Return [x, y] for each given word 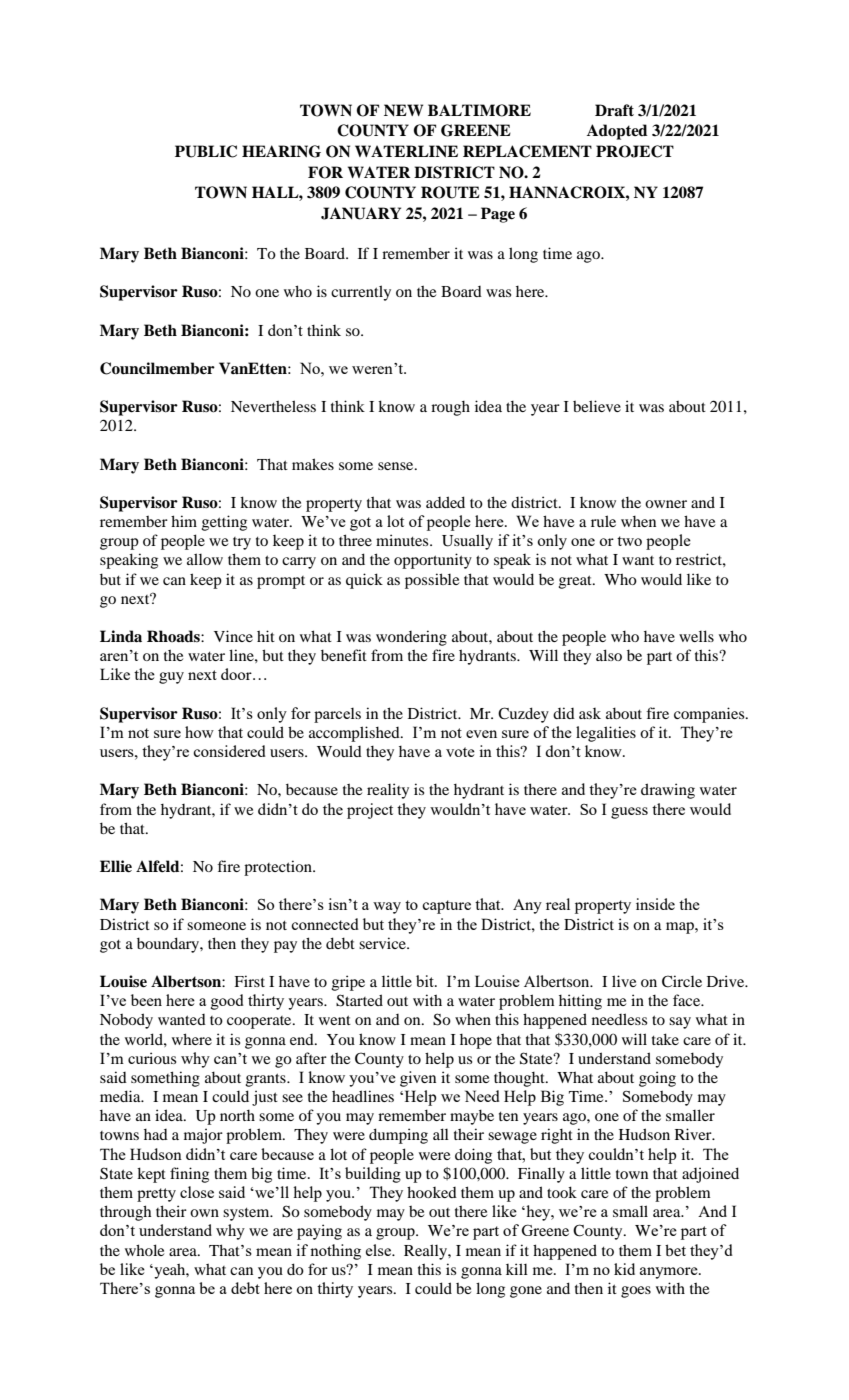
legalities [606, 734]
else [379, 1250]
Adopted [617, 132]
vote [460, 752]
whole [144, 1250]
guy [171, 678]
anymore [670, 1273]
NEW [403, 110]
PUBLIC [206, 151]
